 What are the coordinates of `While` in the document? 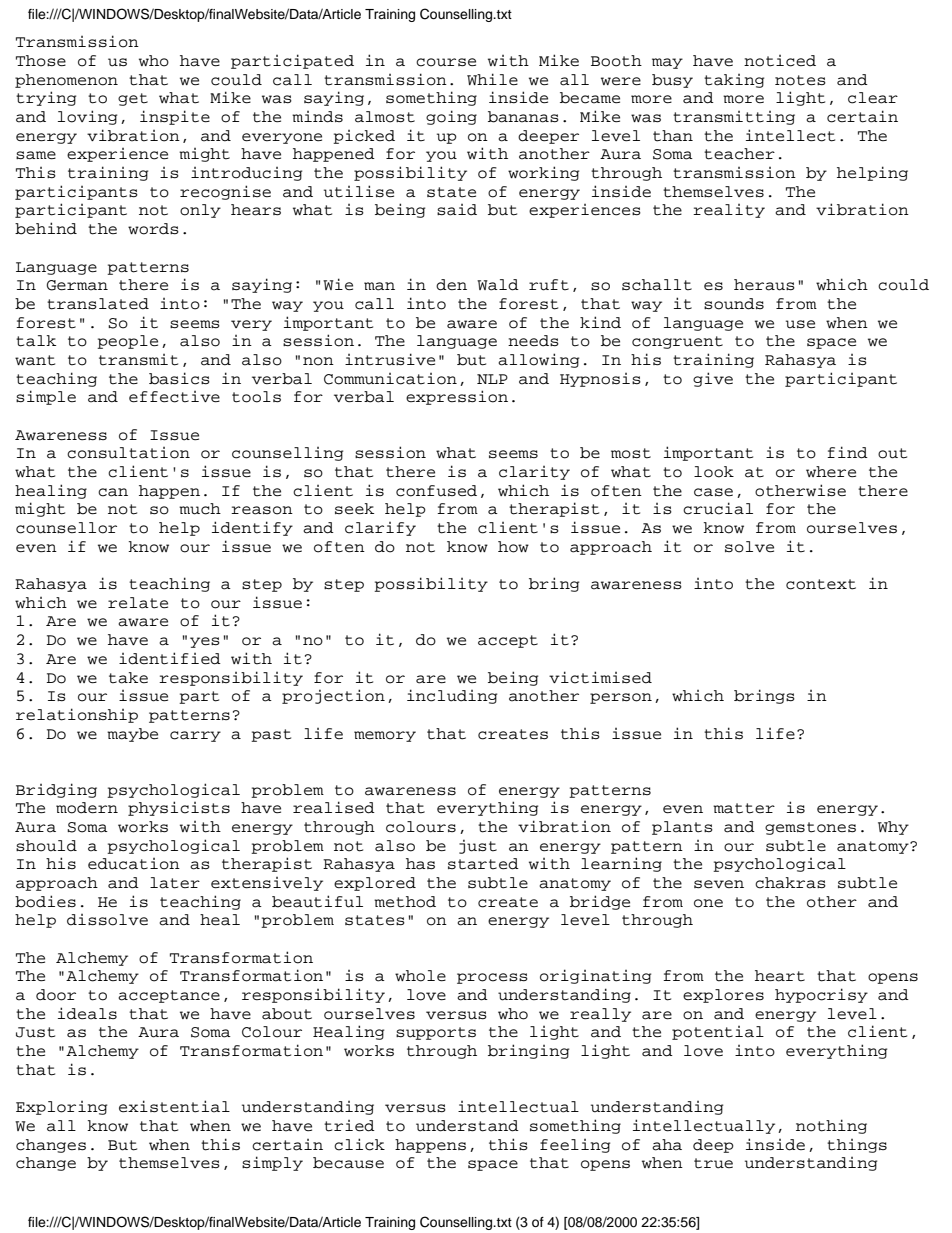 It's located at (492, 79).
